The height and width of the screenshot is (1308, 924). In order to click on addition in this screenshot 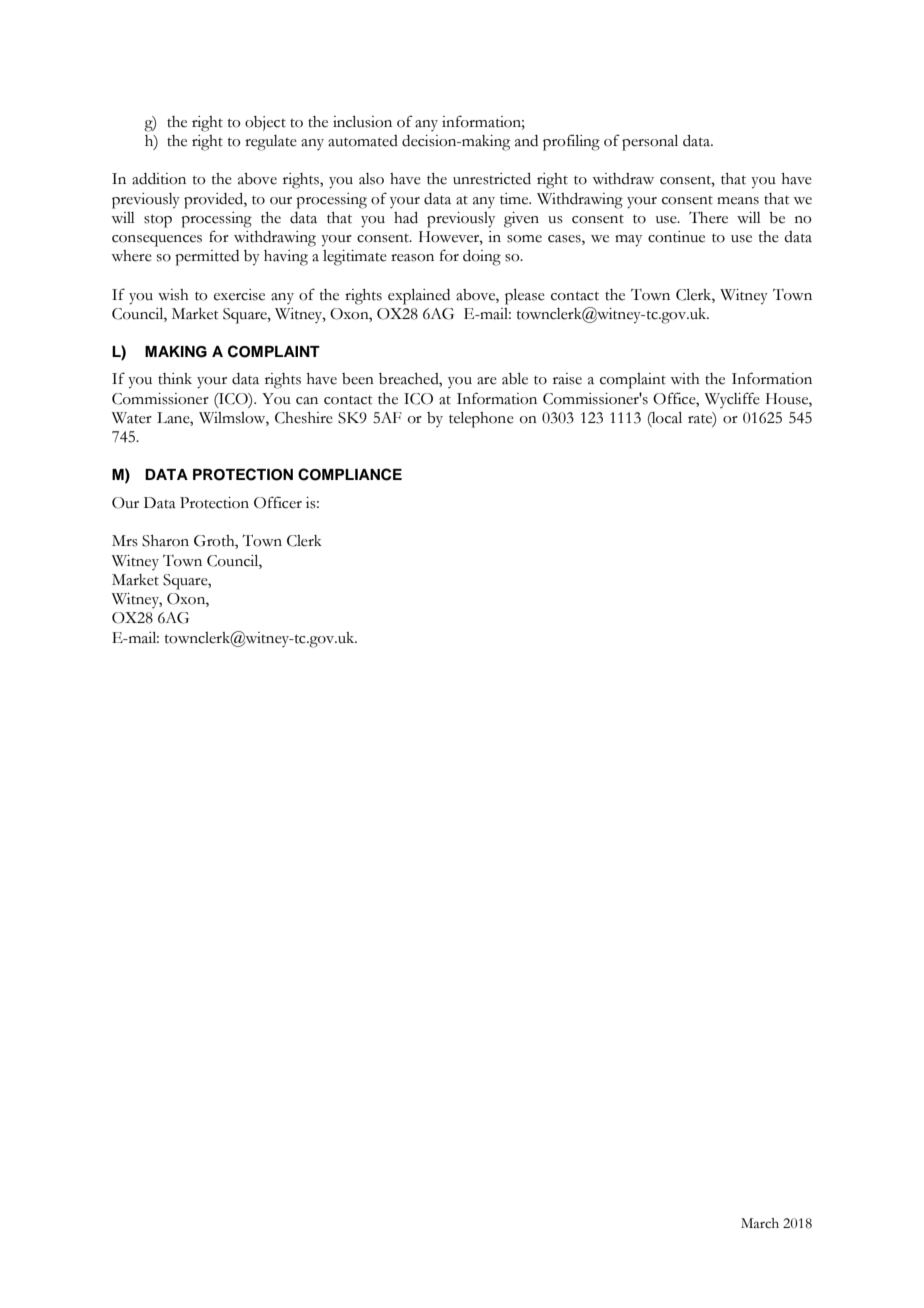, I will do `click(159, 179)`.
